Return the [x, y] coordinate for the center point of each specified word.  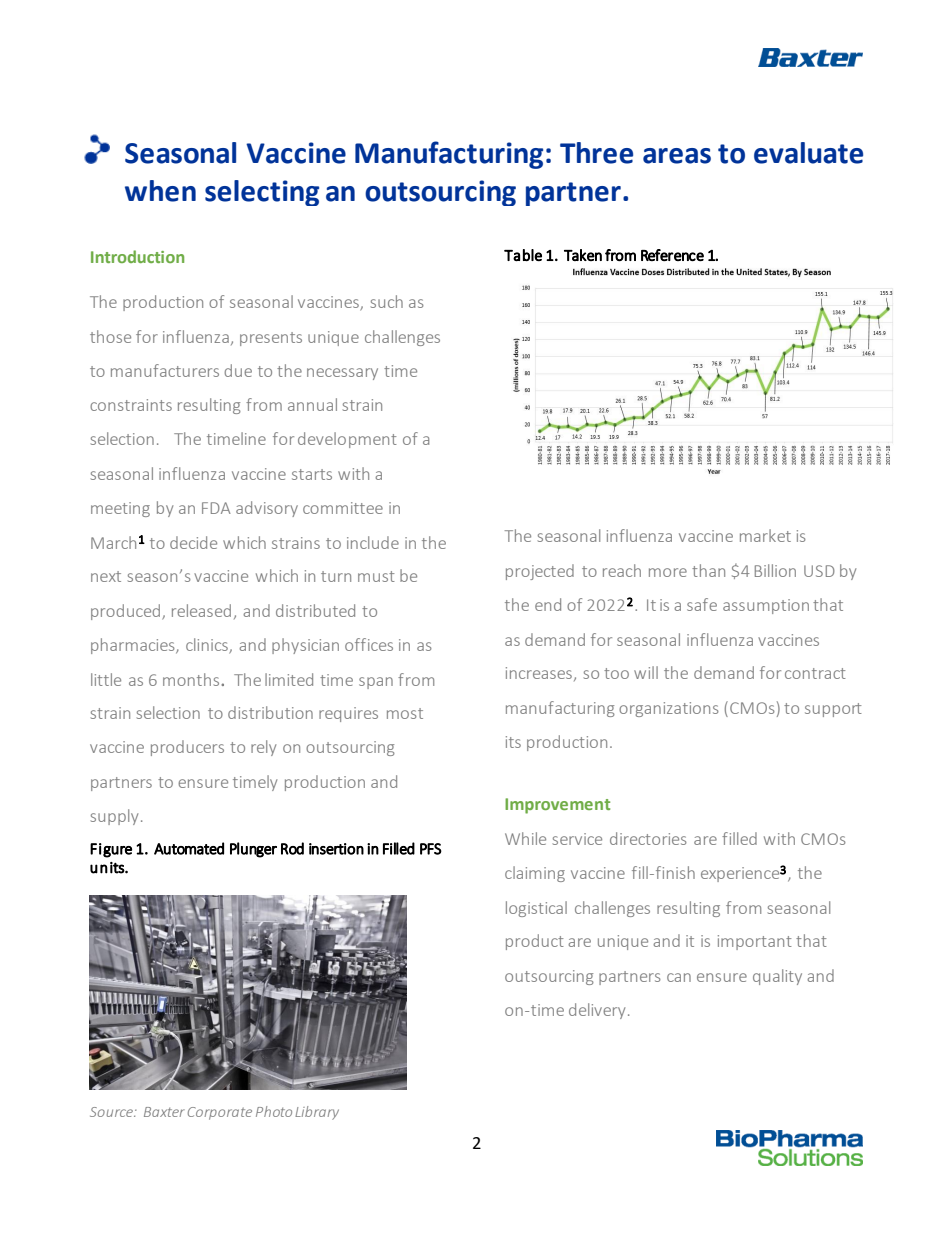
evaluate [808, 153]
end [548, 604]
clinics [208, 645]
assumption [766, 606]
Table [523, 255]
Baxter [164, 1112]
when [160, 191]
